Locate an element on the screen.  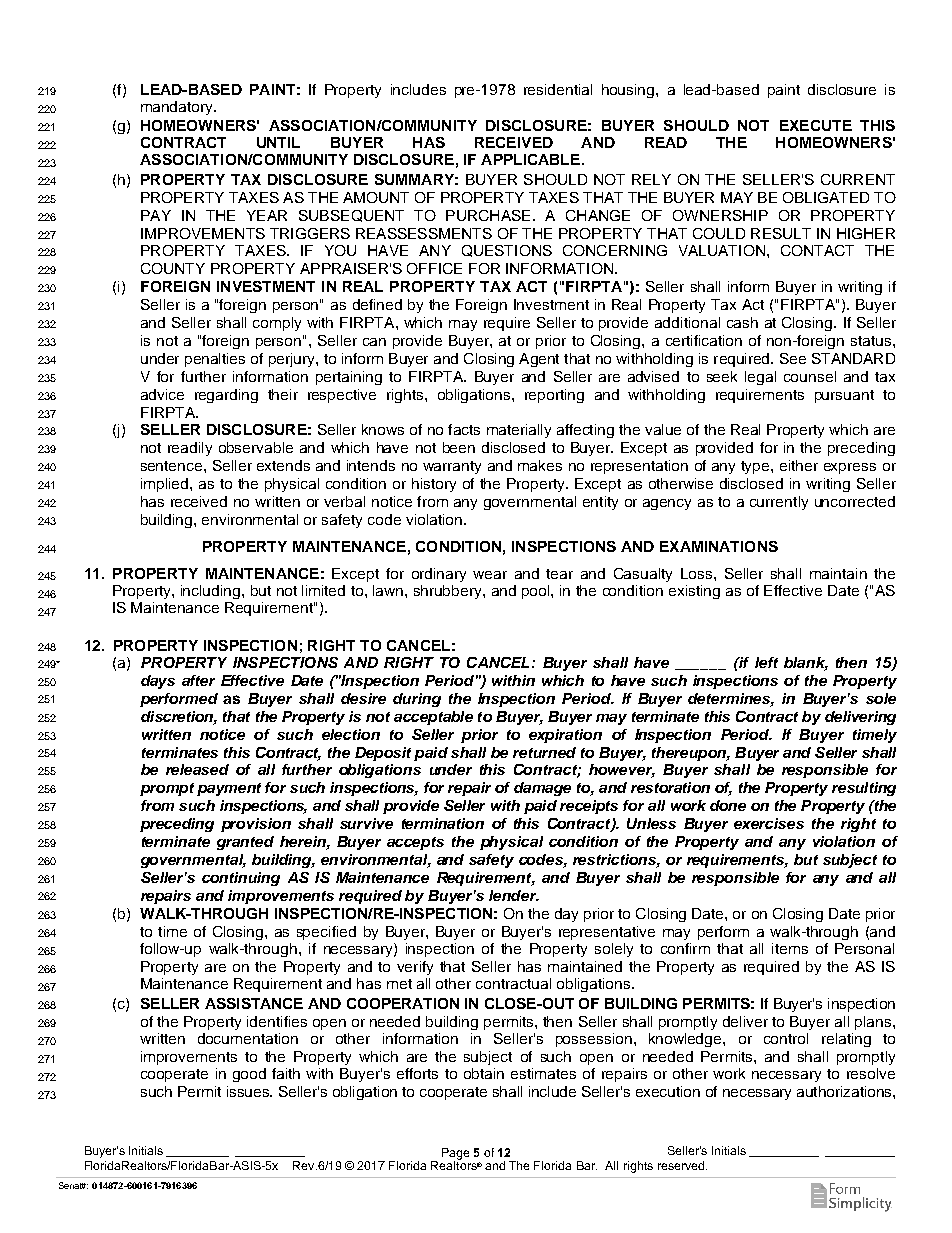
EXECUTE is located at coordinates (816, 125).
